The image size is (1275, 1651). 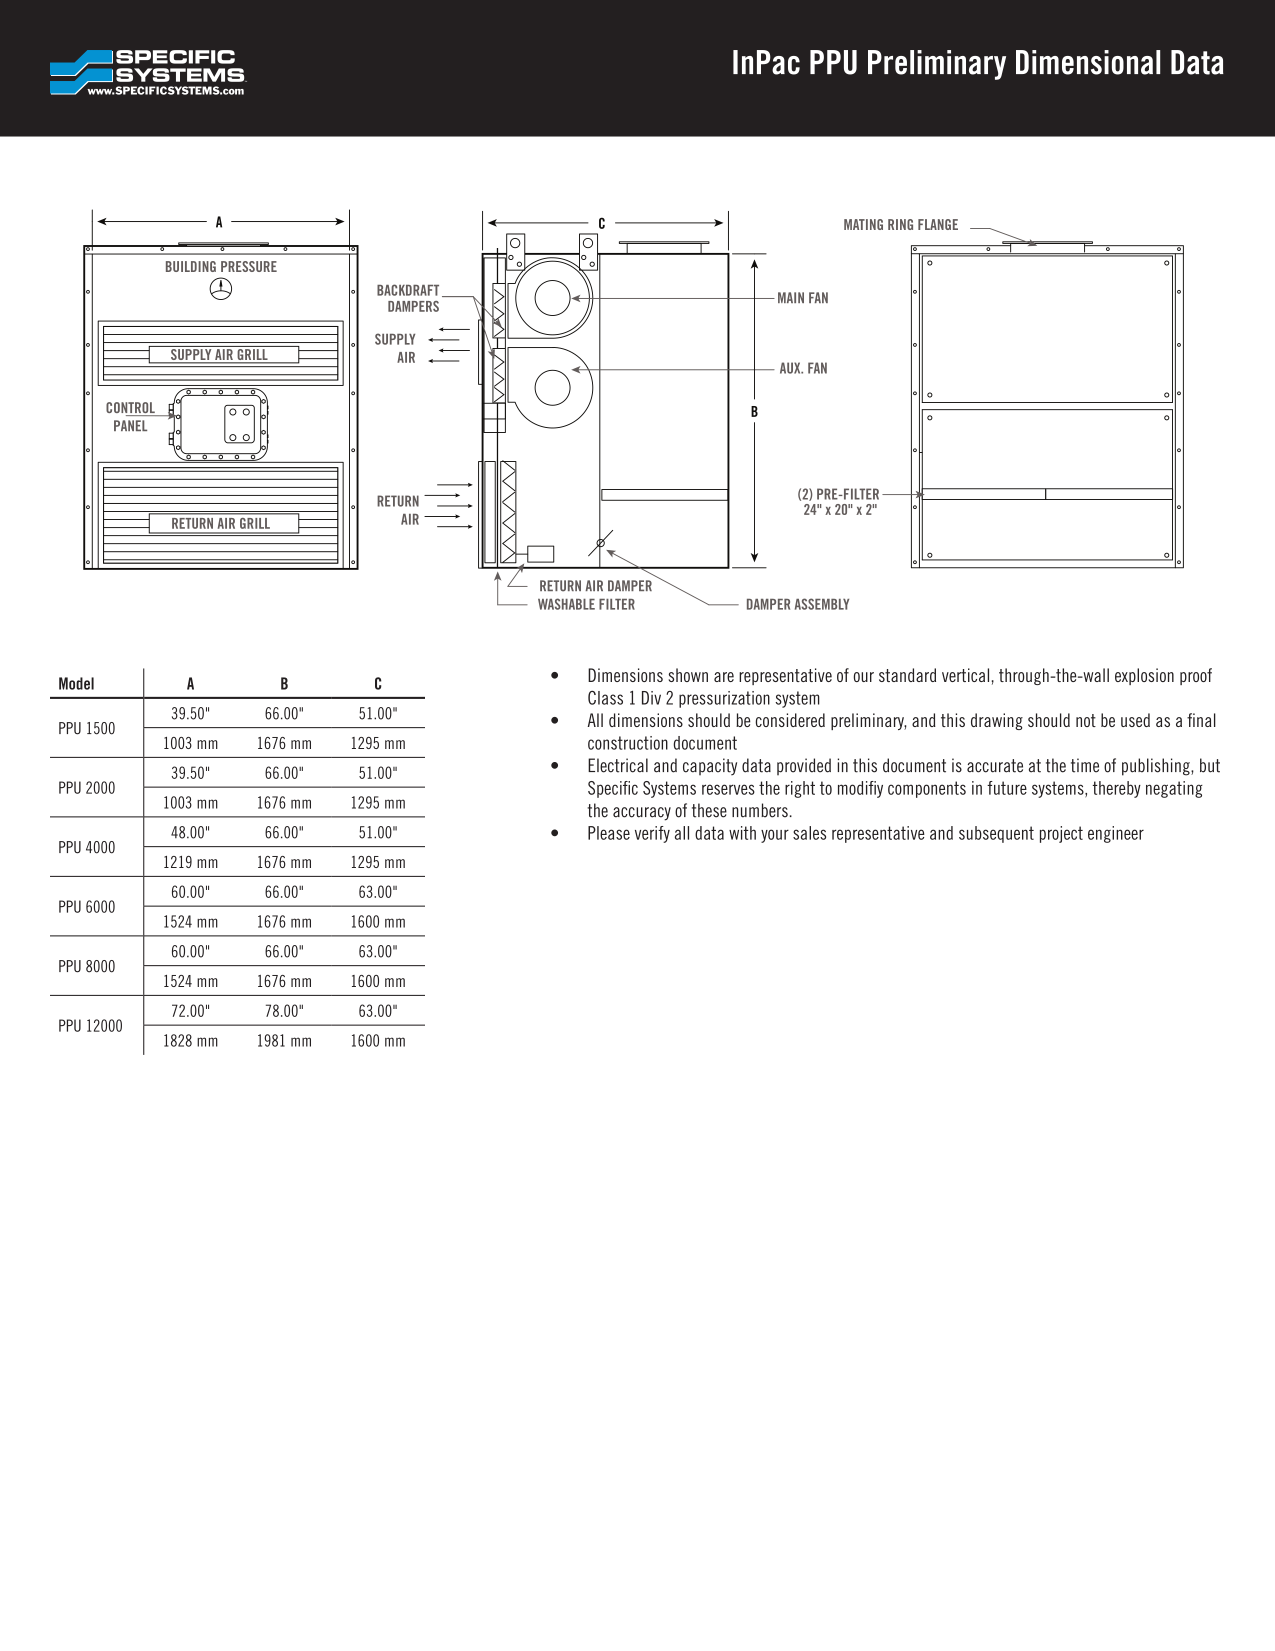 What do you see at coordinates (1088, 62) in the document?
I see `Dimensional` at bounding box center [1088, 62].
